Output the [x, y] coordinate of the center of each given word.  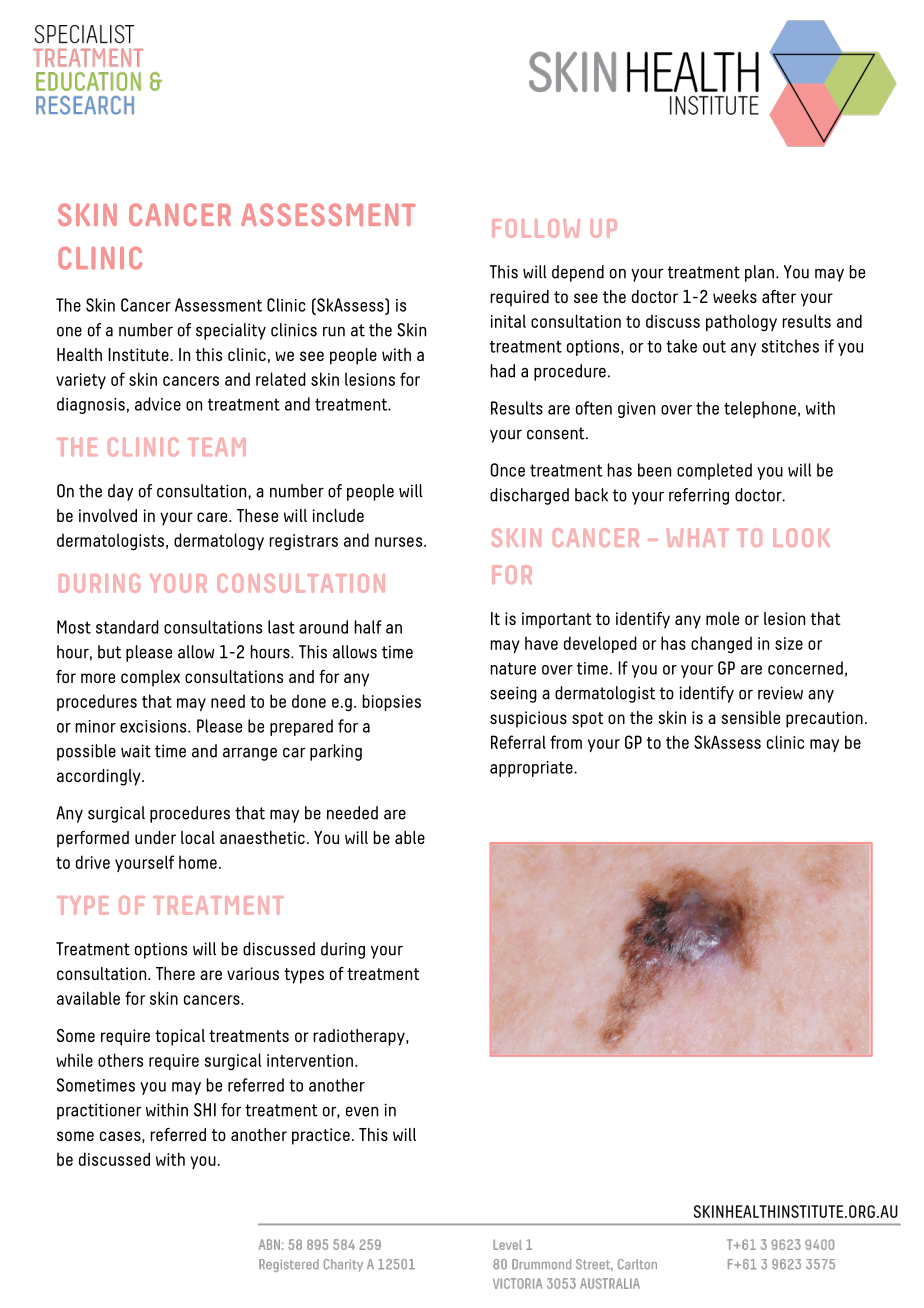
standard [127, 627]
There [175, 973]
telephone [760, 409]
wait [136, 751]
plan [759, 273]
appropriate [532, 769]
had [502, 371]
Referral [518, 742]
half [368, 627]
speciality [231, 331]
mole [722, 618]
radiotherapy [360, 1037]
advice [158, 404]
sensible [750, 717]
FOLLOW [536, 228]
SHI [205, 1110]
